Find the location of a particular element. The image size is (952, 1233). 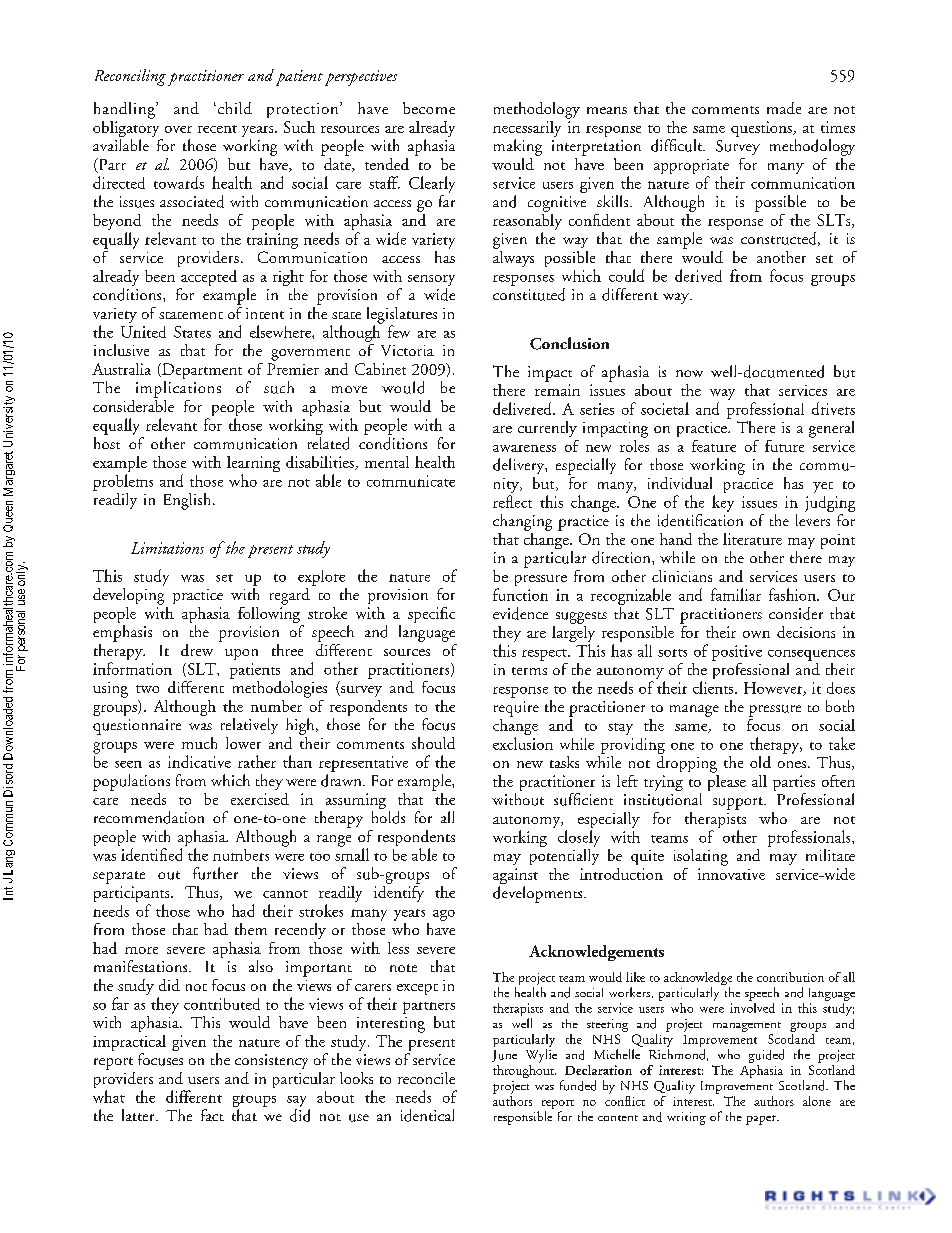

questions is located at coordinates (763, 129).
